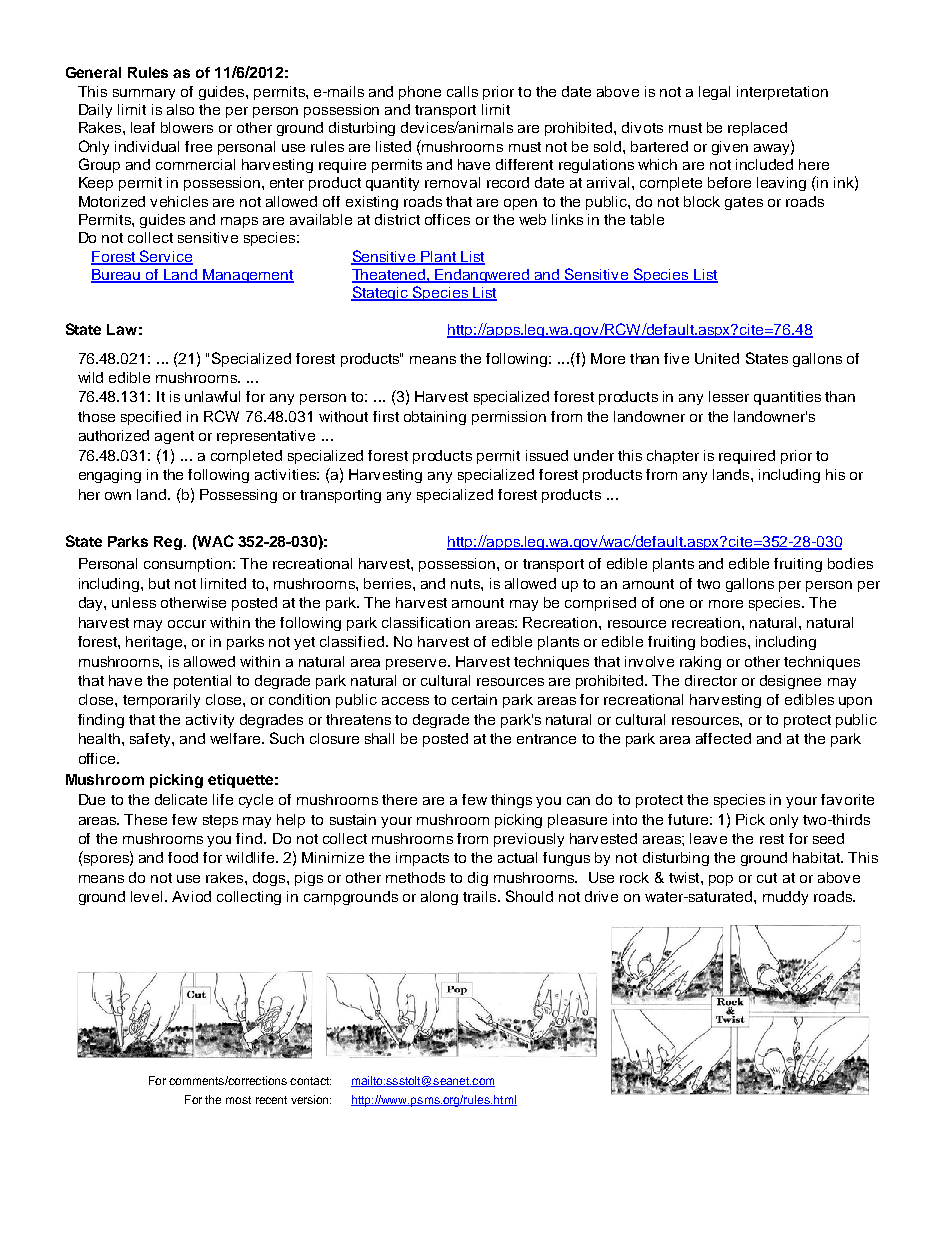 Image resolution: width=952 pixels, height=1233 pixels. I want to click on raking, so click(700, 663).
